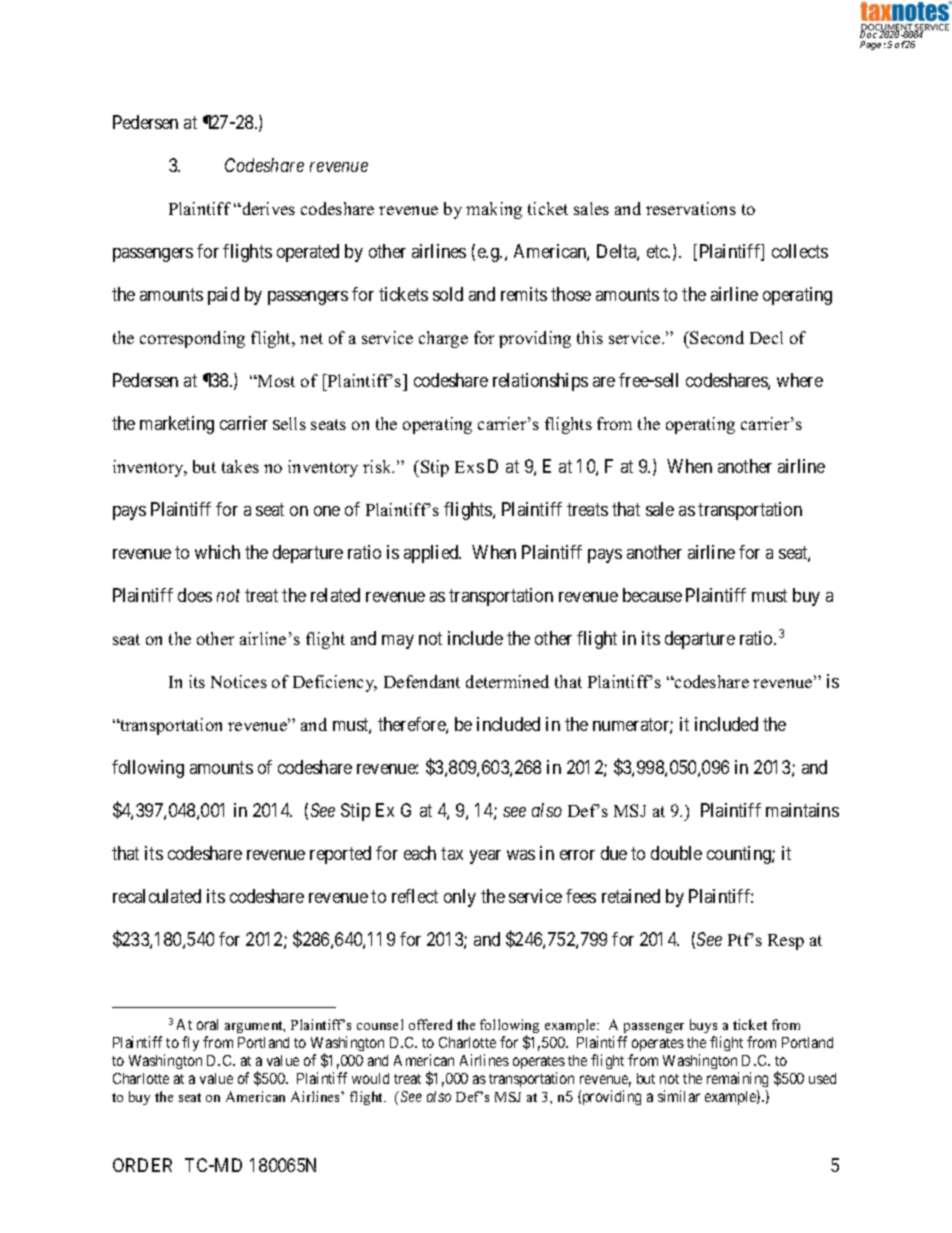 This screenshot has height=1233, width=952. Describe the element at coordinates (239, 681) in the screenshot. I see `Notices` at that location.
